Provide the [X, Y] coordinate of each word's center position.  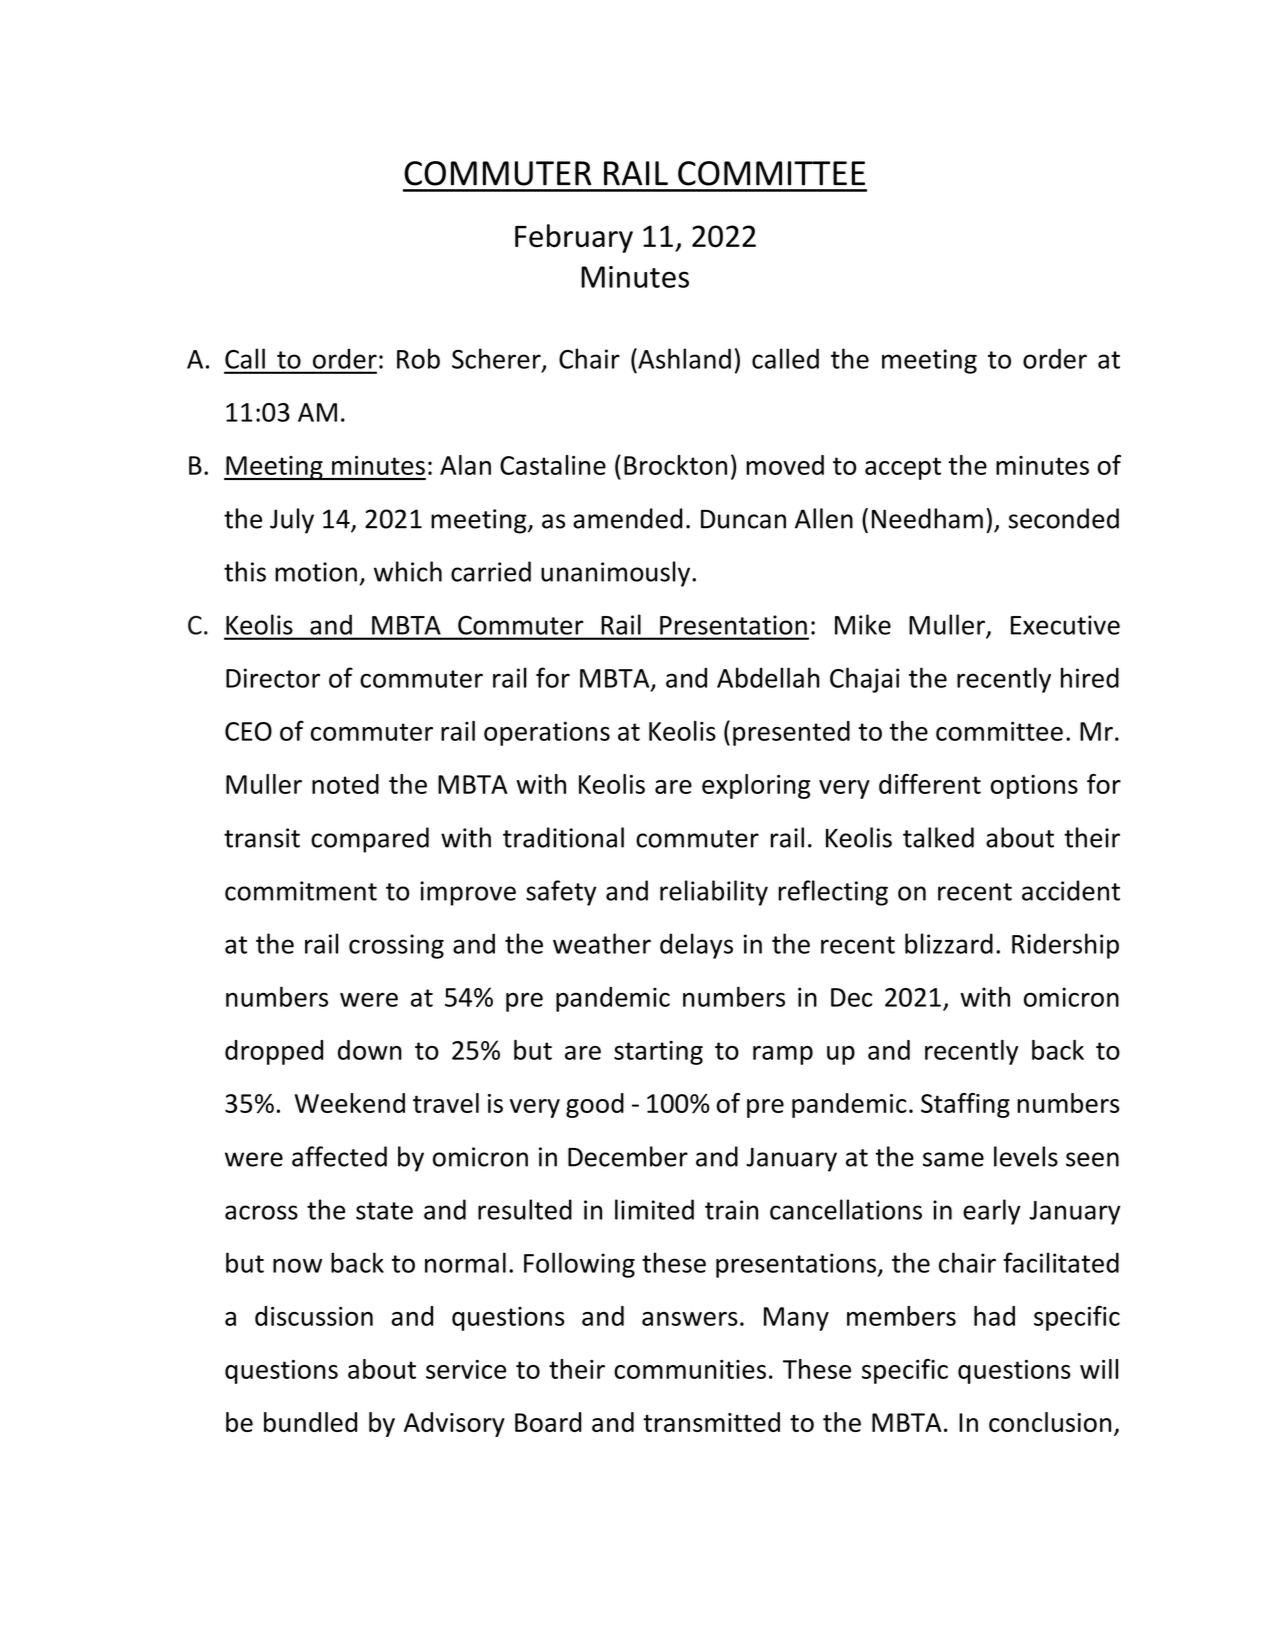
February [574, 238]
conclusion [1050, 1422]
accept [903, 468]
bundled [310, 1422]
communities [690, 1369]
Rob [418, 358]
